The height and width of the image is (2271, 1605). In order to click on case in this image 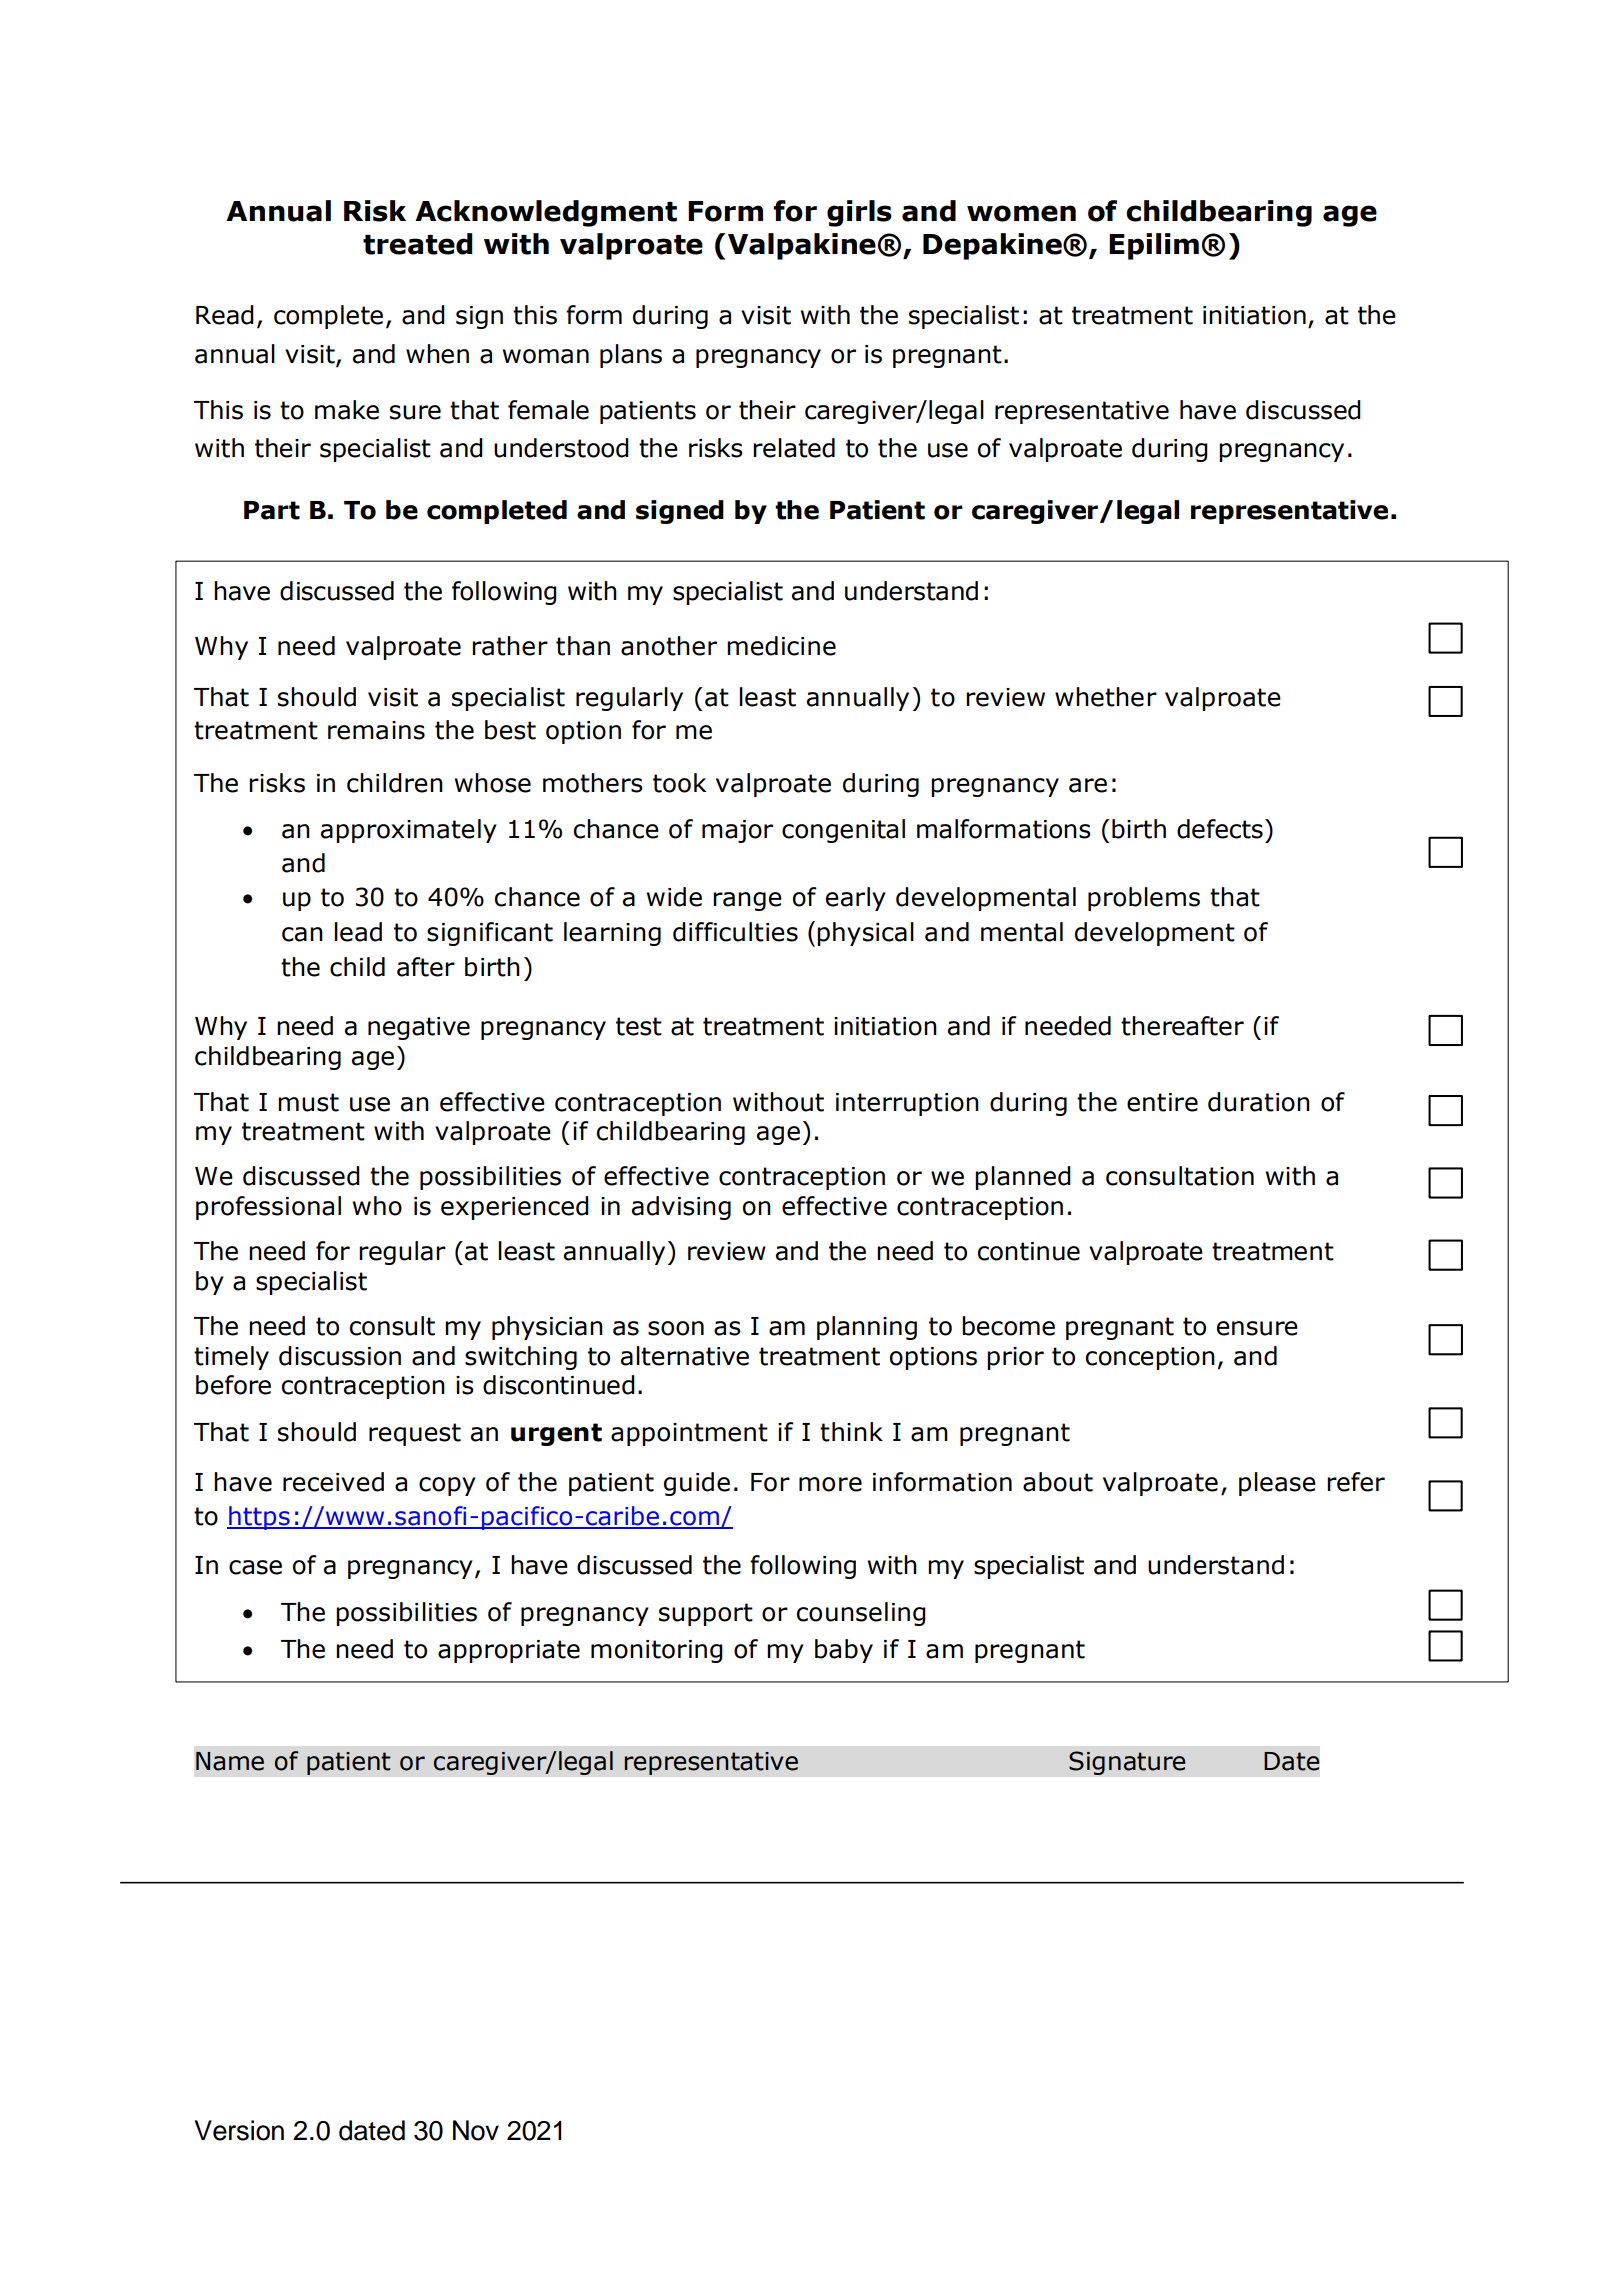, I will do `click(255, 1567)`.
